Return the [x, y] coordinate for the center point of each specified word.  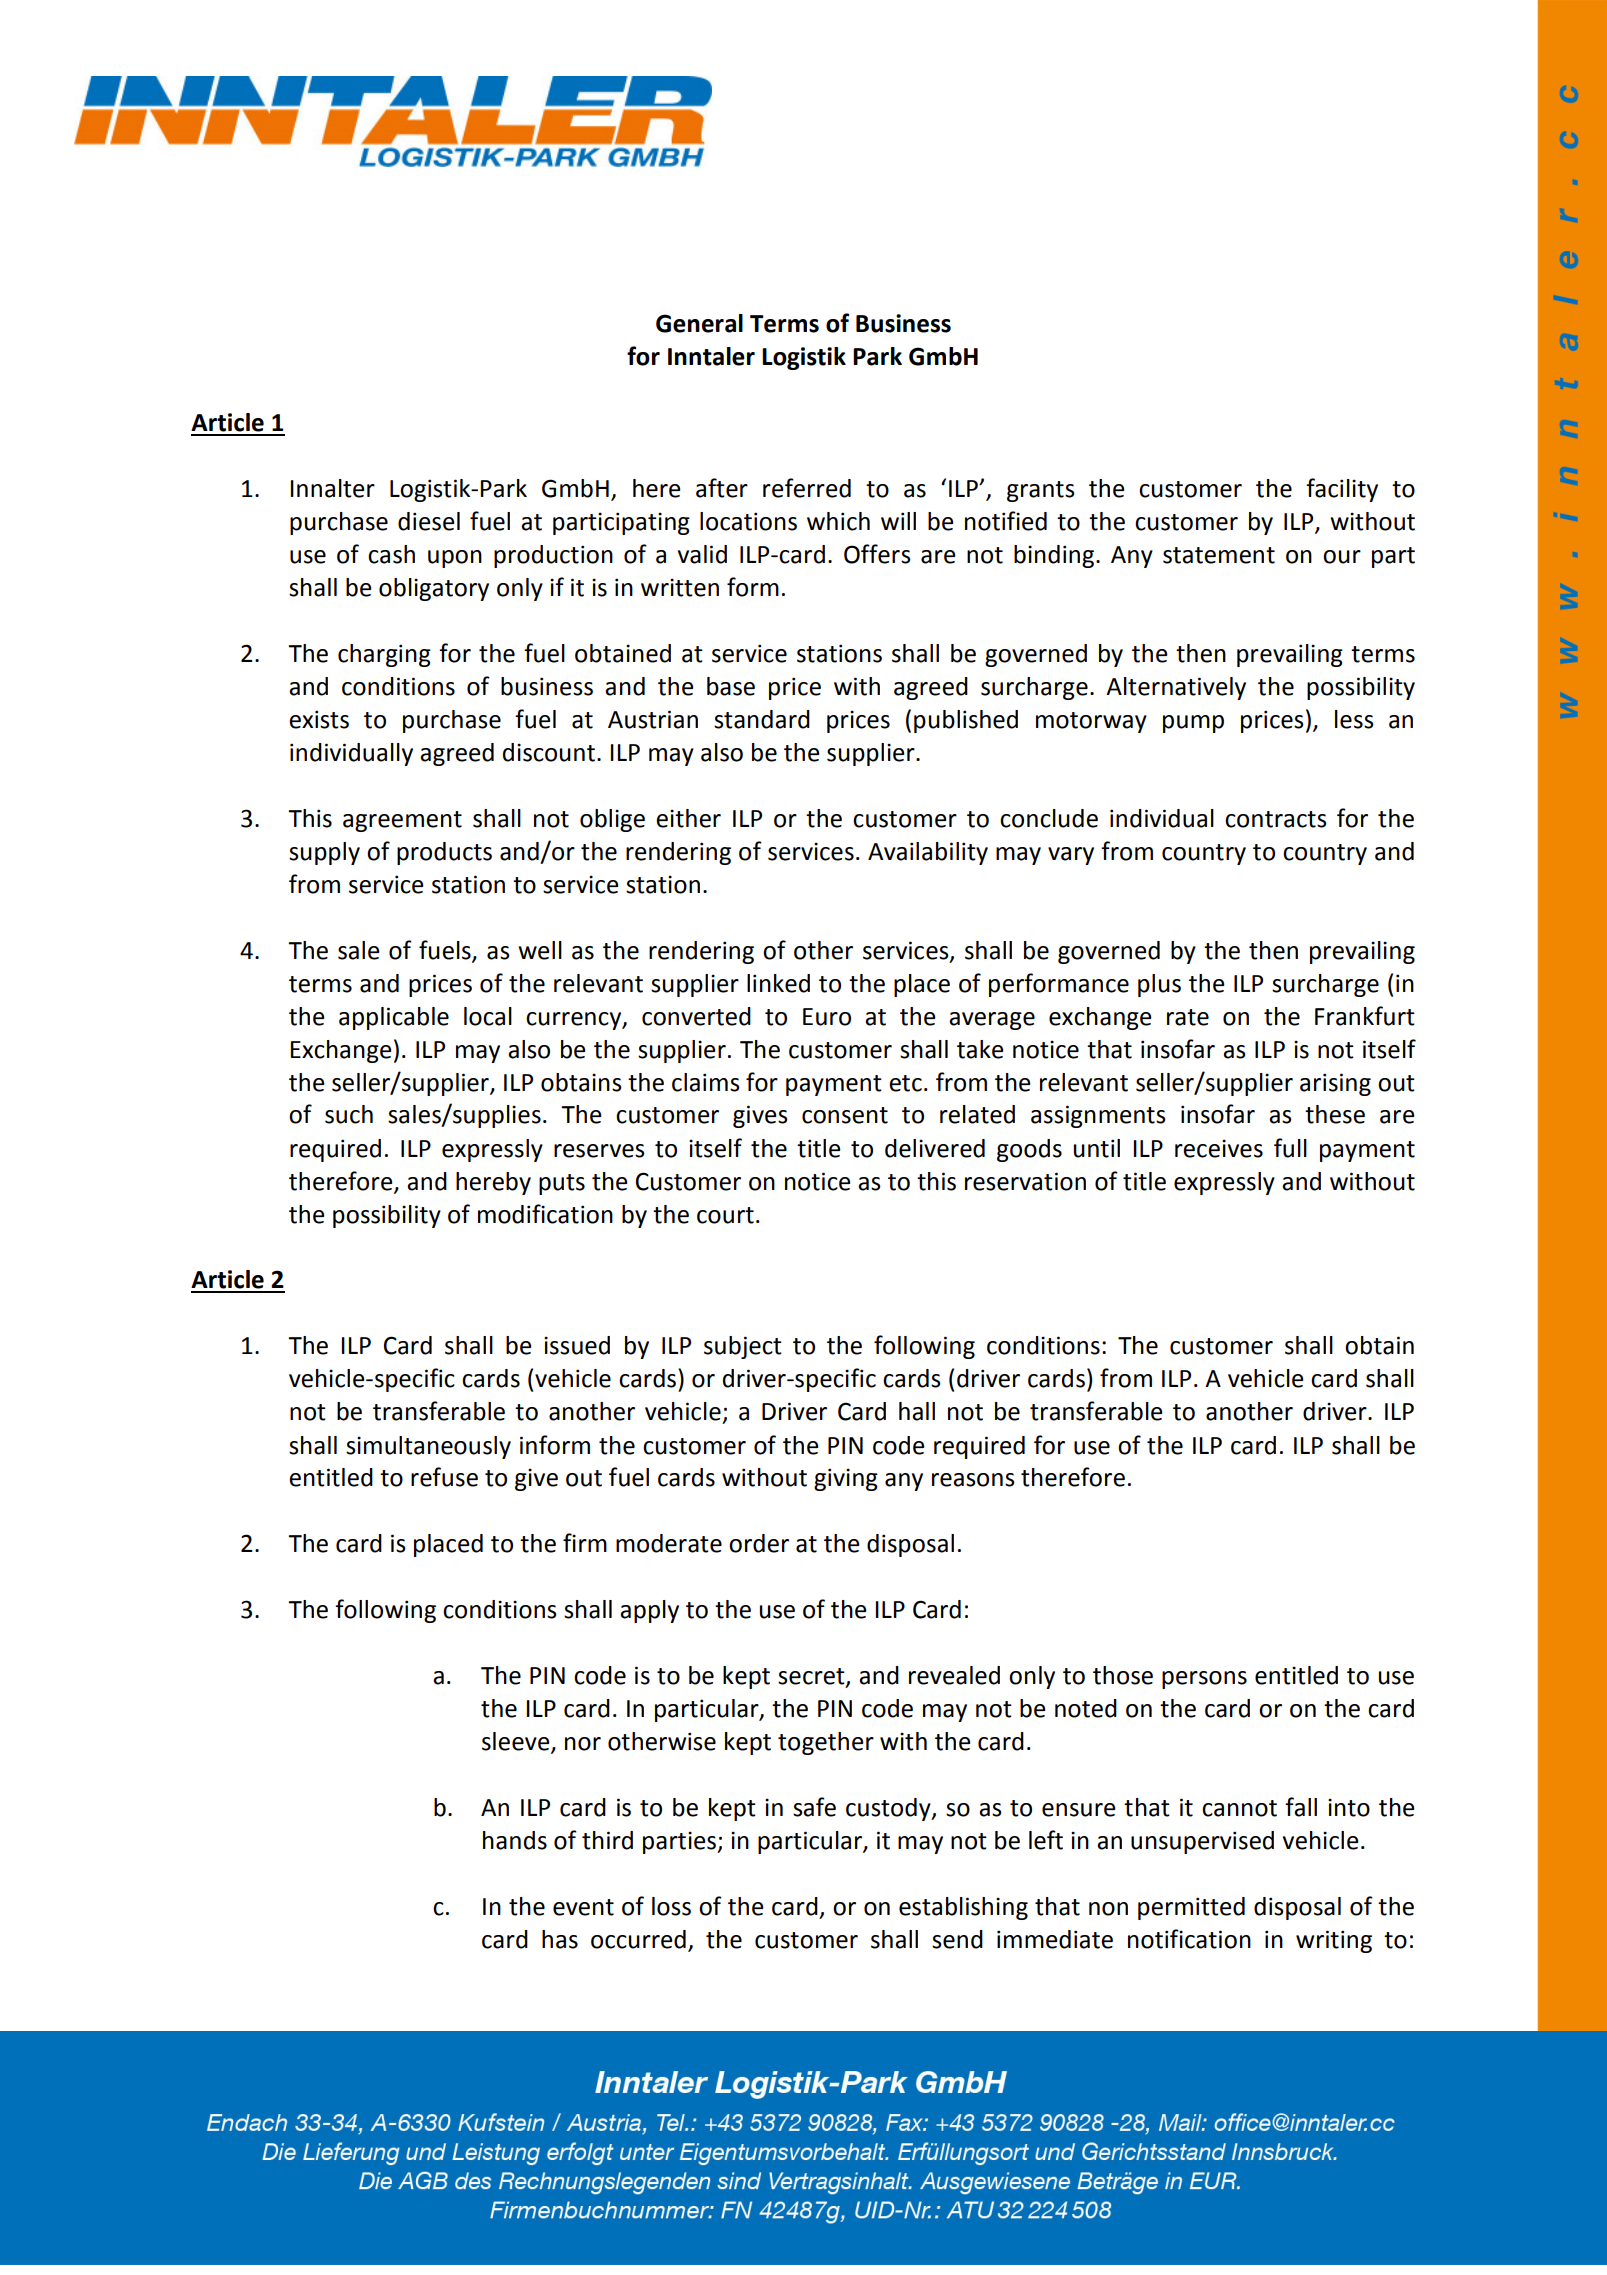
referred [807, 488]
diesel [429, 521]
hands [515, 1840]
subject [743, 1347]
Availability [928, 853]
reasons [973, 1480]
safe [814, 1807]
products [444, 853]
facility [1342, 490]
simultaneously [428, 1447]
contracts [1276, 819]
